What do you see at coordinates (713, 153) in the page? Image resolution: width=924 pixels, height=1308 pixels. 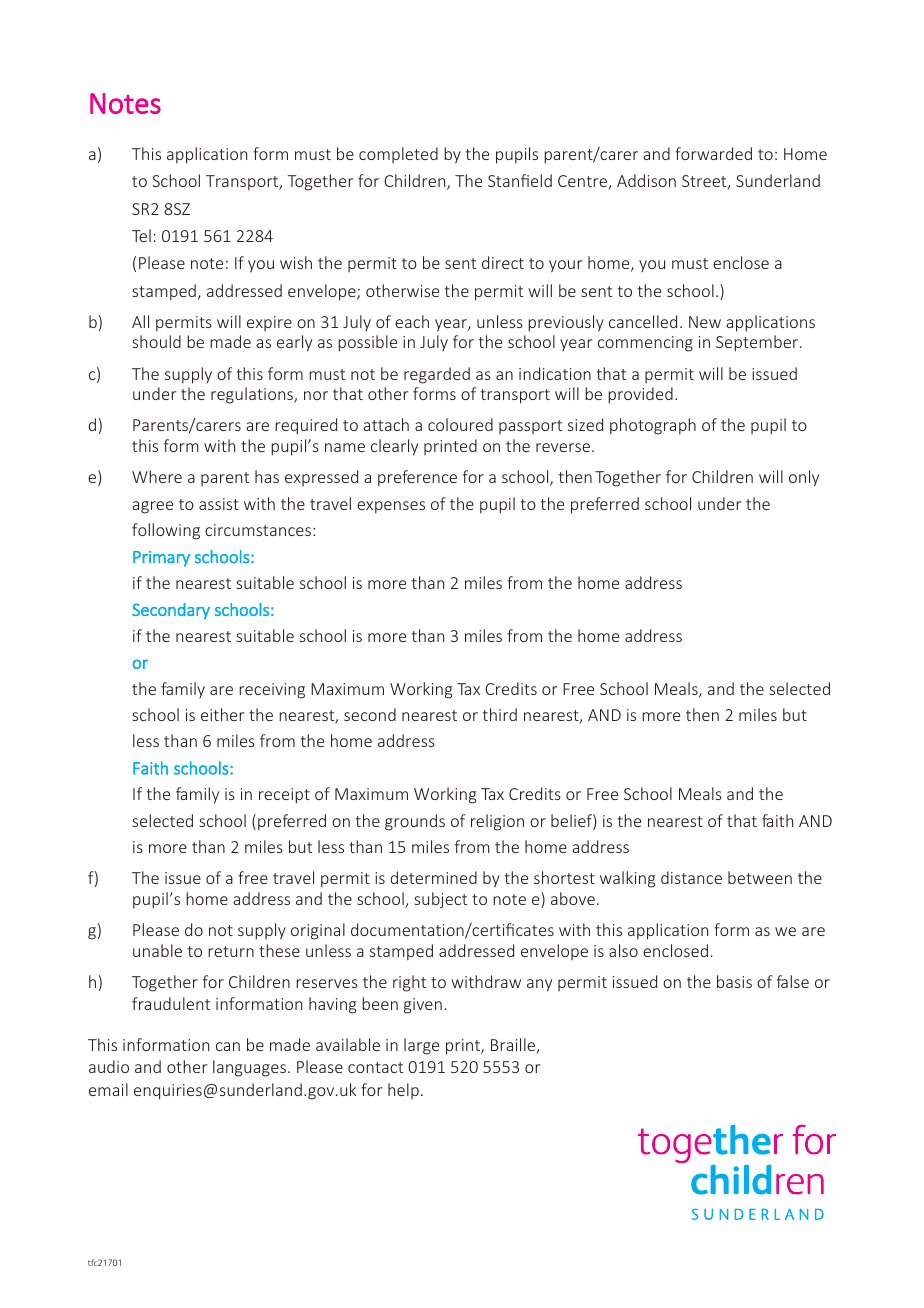 I see `forwarded` at bounding box center [713, 153].
